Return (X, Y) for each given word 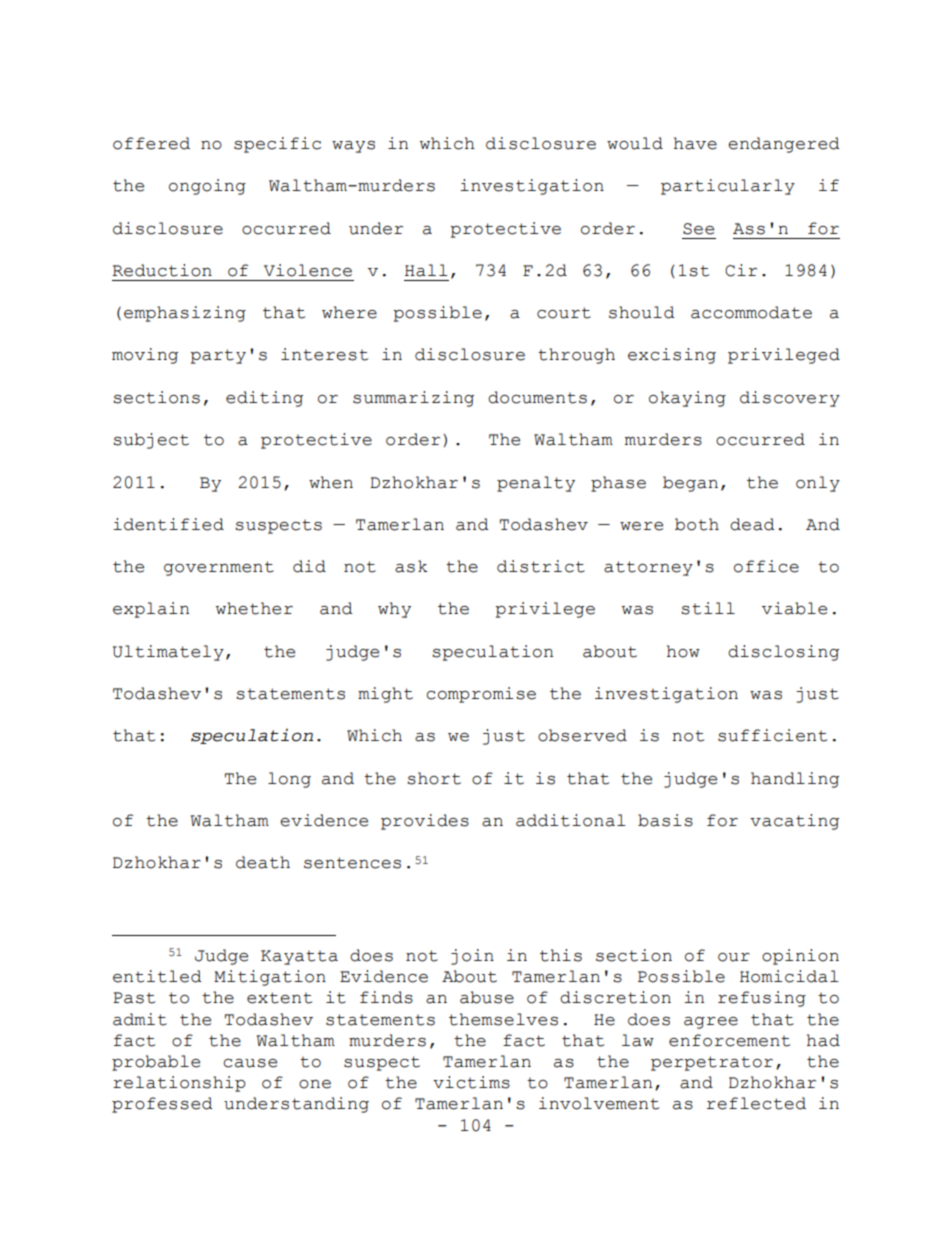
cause (250, 1063)
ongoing (207, 187)
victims (471, 1082)
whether (254, 608)
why (394, 610)
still (708, 608)
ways (353, 147)
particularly (728, 187)
